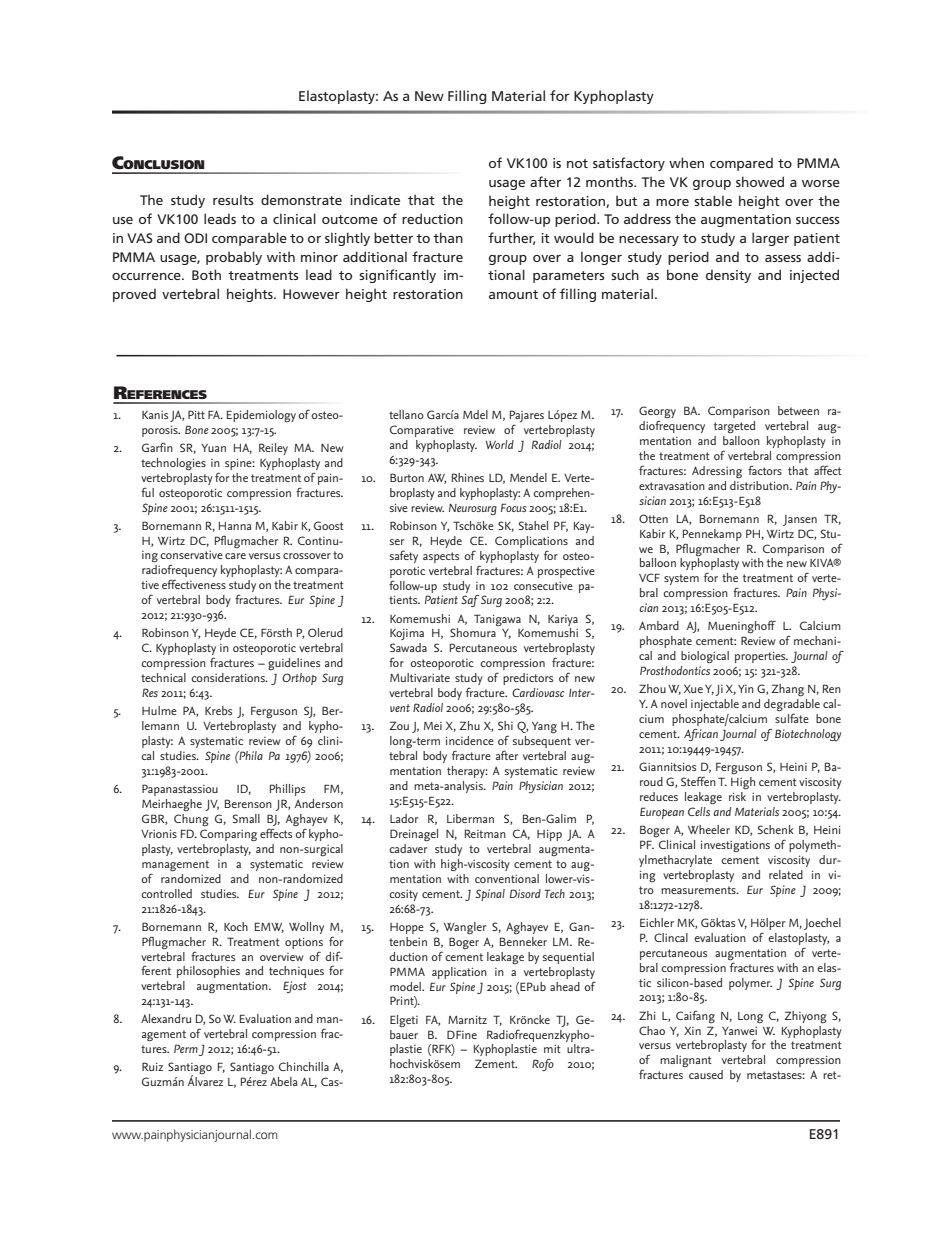  What do you see at coordinates (737, 795) in the screenshot?
I see `risk` at bounding box center [737, 795].
